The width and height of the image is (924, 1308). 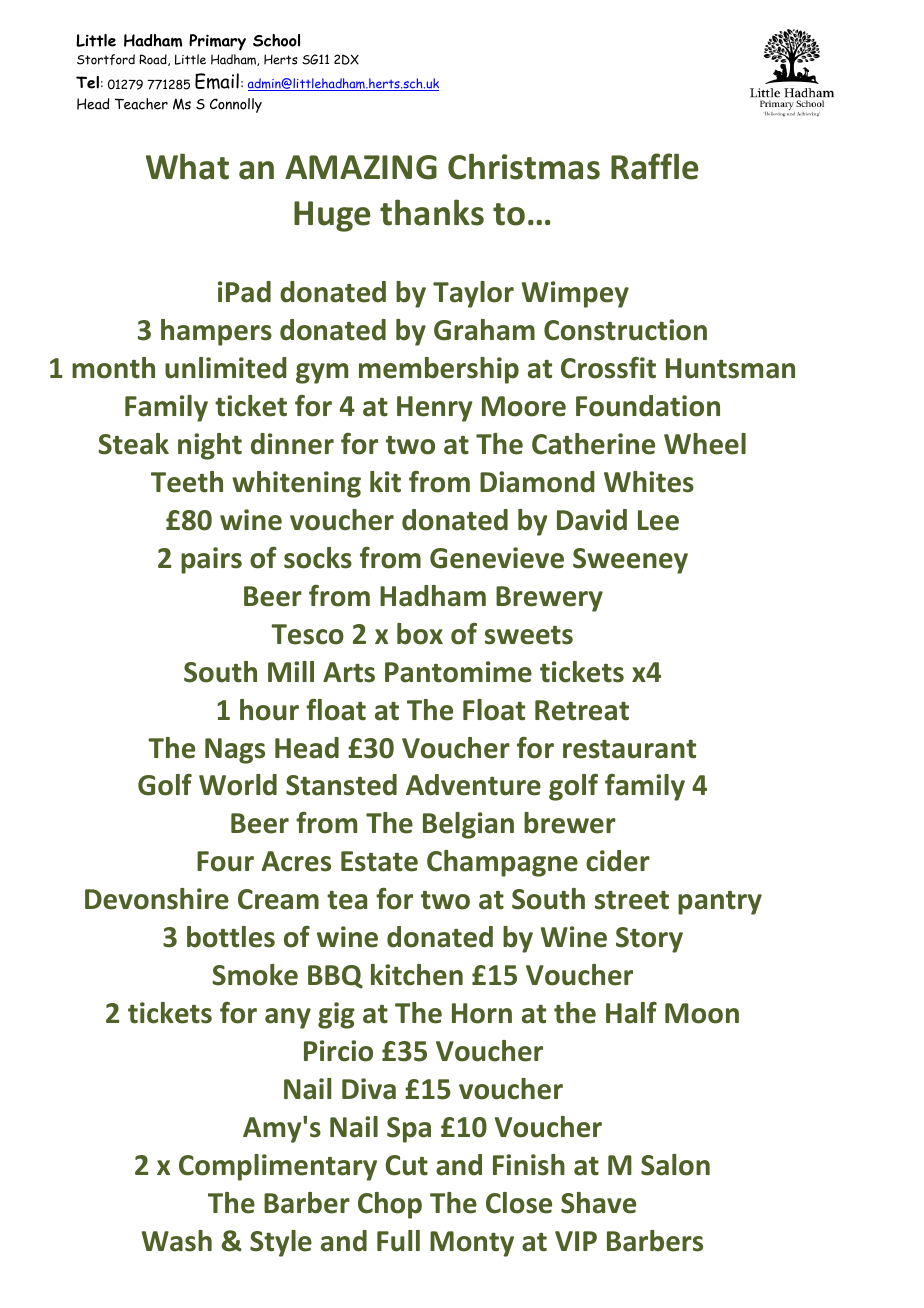 I want to click on Wash, so click(x=177, y=1241).
